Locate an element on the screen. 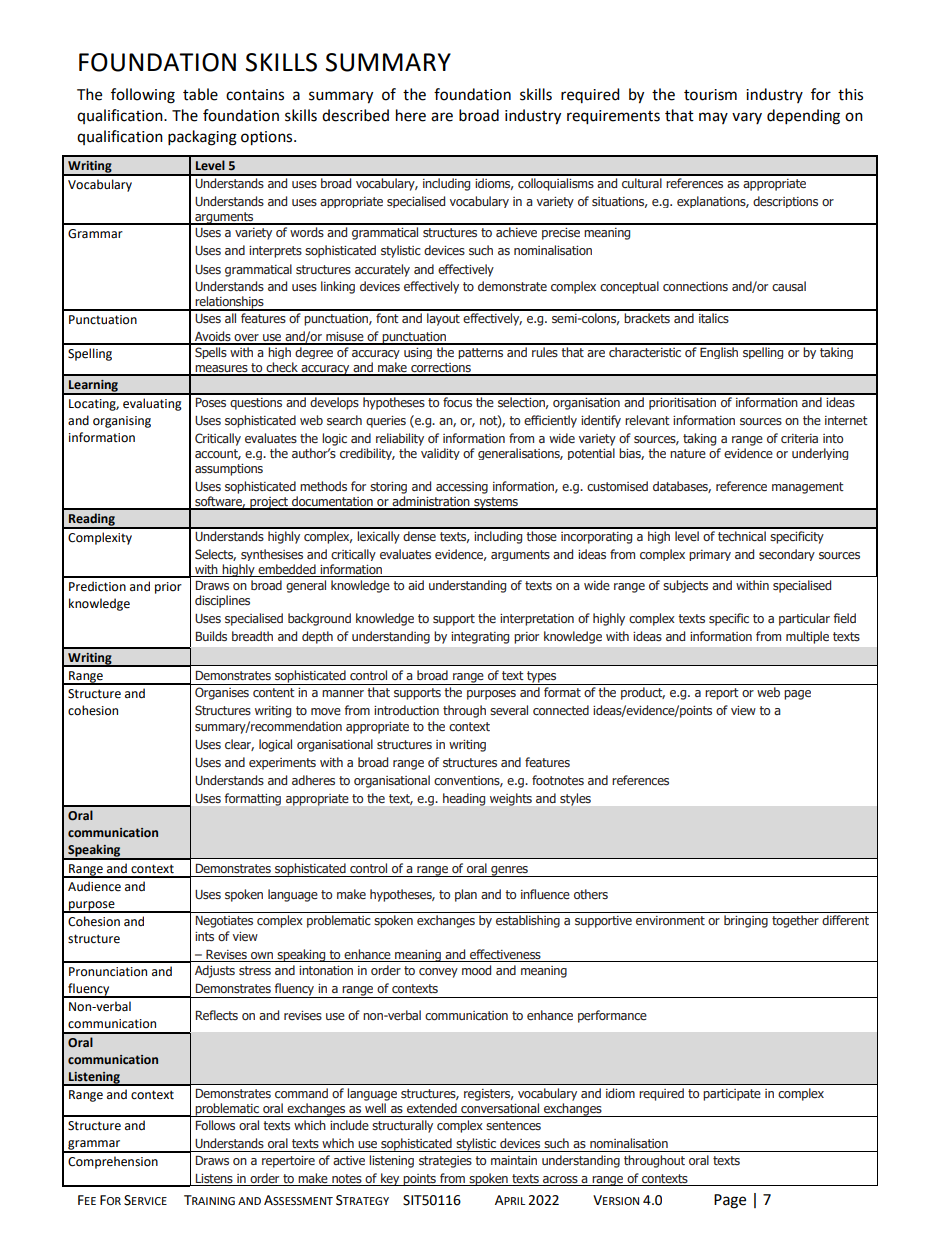 This screenshot has height=1233, width=952. strategies is located at coordinates (445, 1162).
